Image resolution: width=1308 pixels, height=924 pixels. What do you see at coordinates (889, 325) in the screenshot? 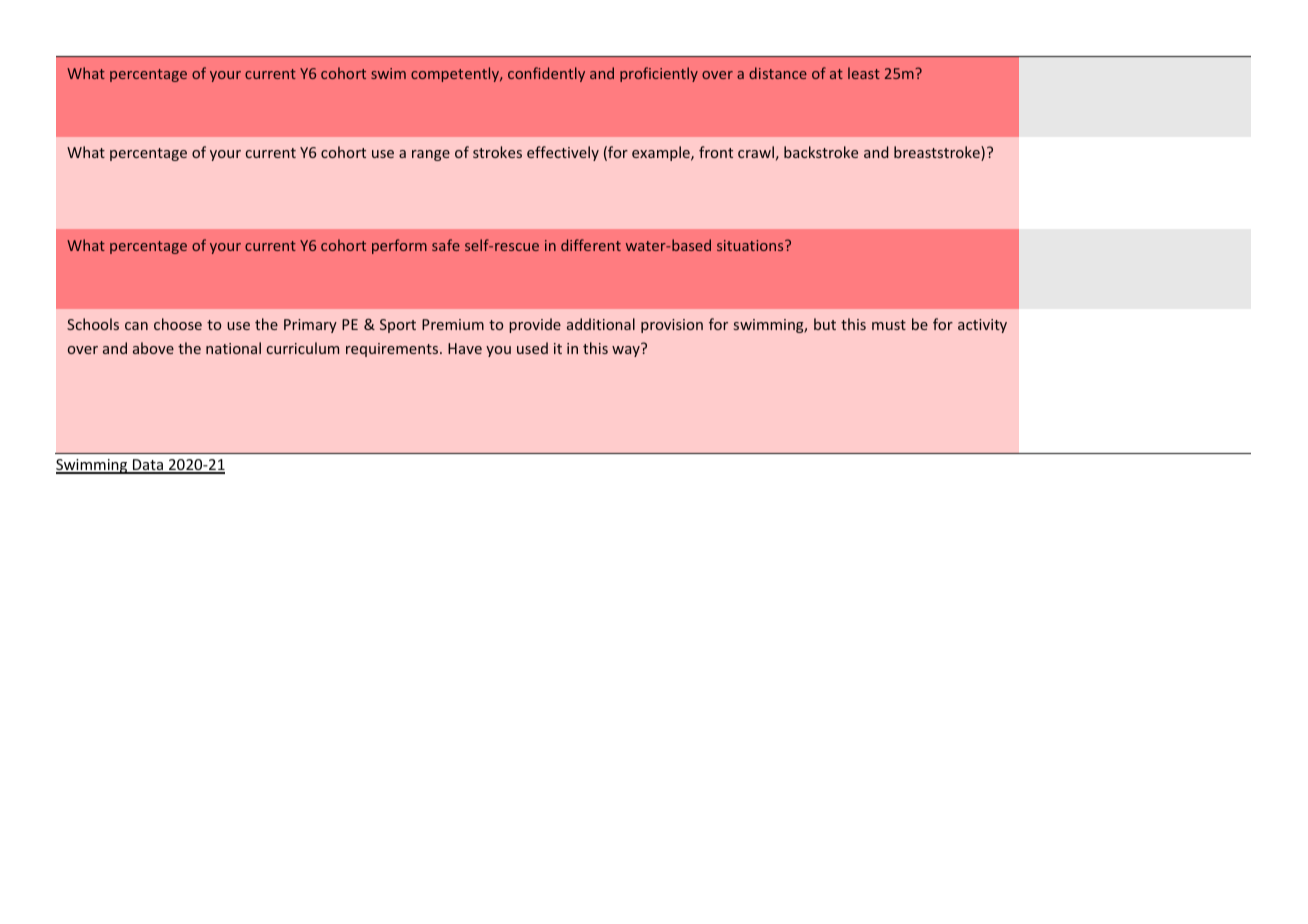
I see `must` at bounding box center [889, 325].
